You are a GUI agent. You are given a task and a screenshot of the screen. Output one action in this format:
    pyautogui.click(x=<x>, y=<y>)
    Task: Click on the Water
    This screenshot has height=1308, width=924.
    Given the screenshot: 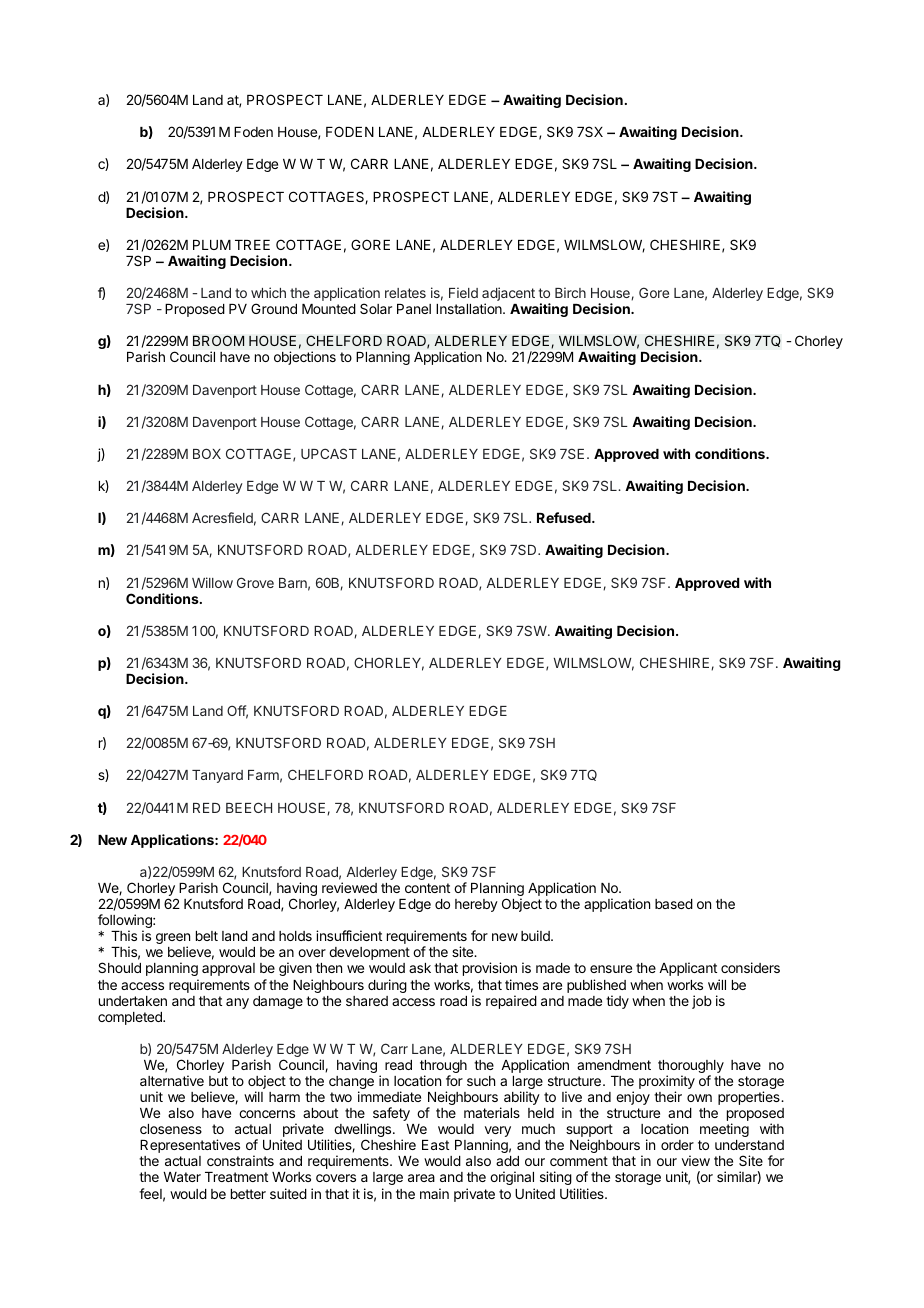 What is the action you would take?
    pyautogui.click(x=182, y=1177)
